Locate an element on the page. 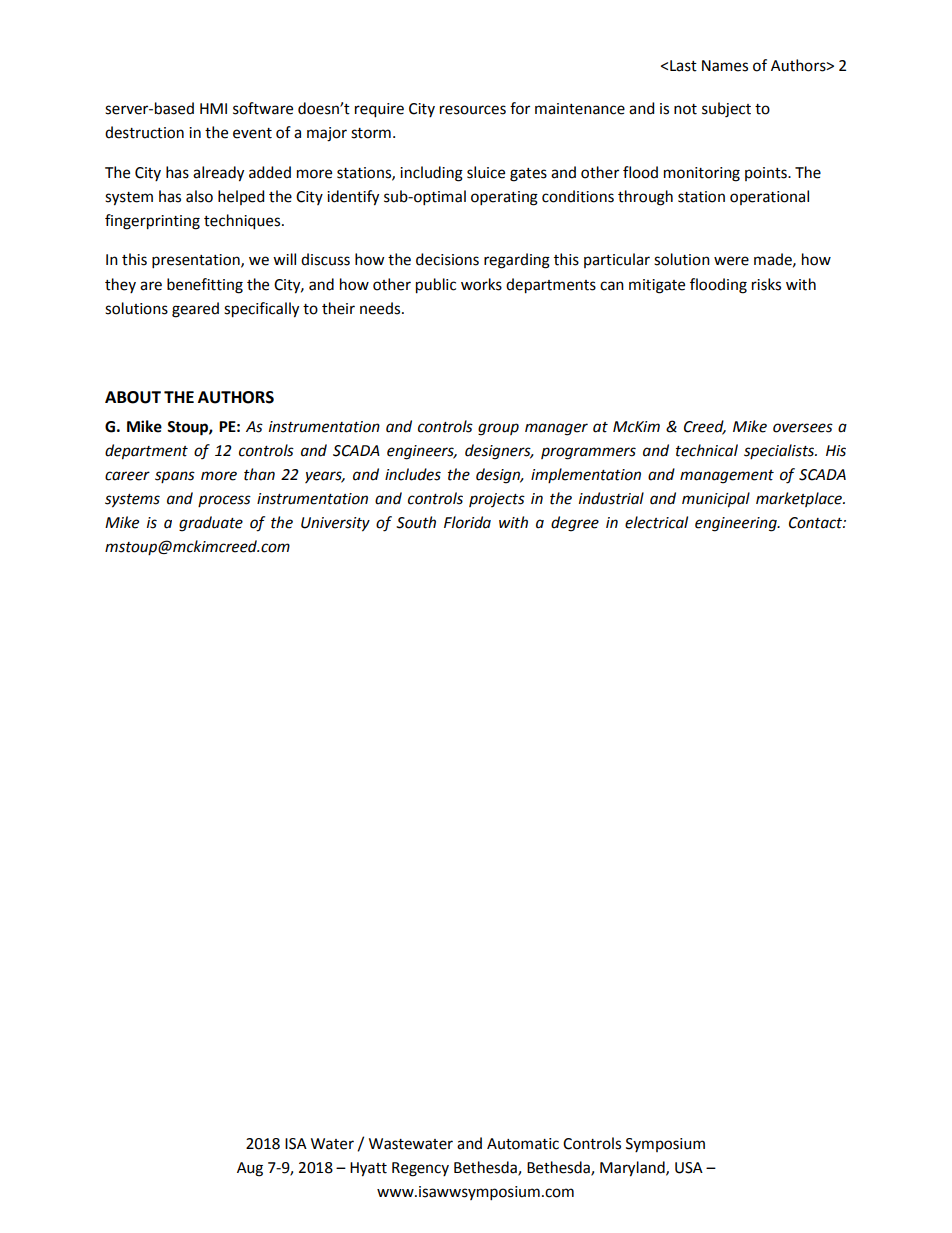 Image resolution: width=952 pixels, height=1233 pixels. Hyatt is located at coordinates (368, 1169).
